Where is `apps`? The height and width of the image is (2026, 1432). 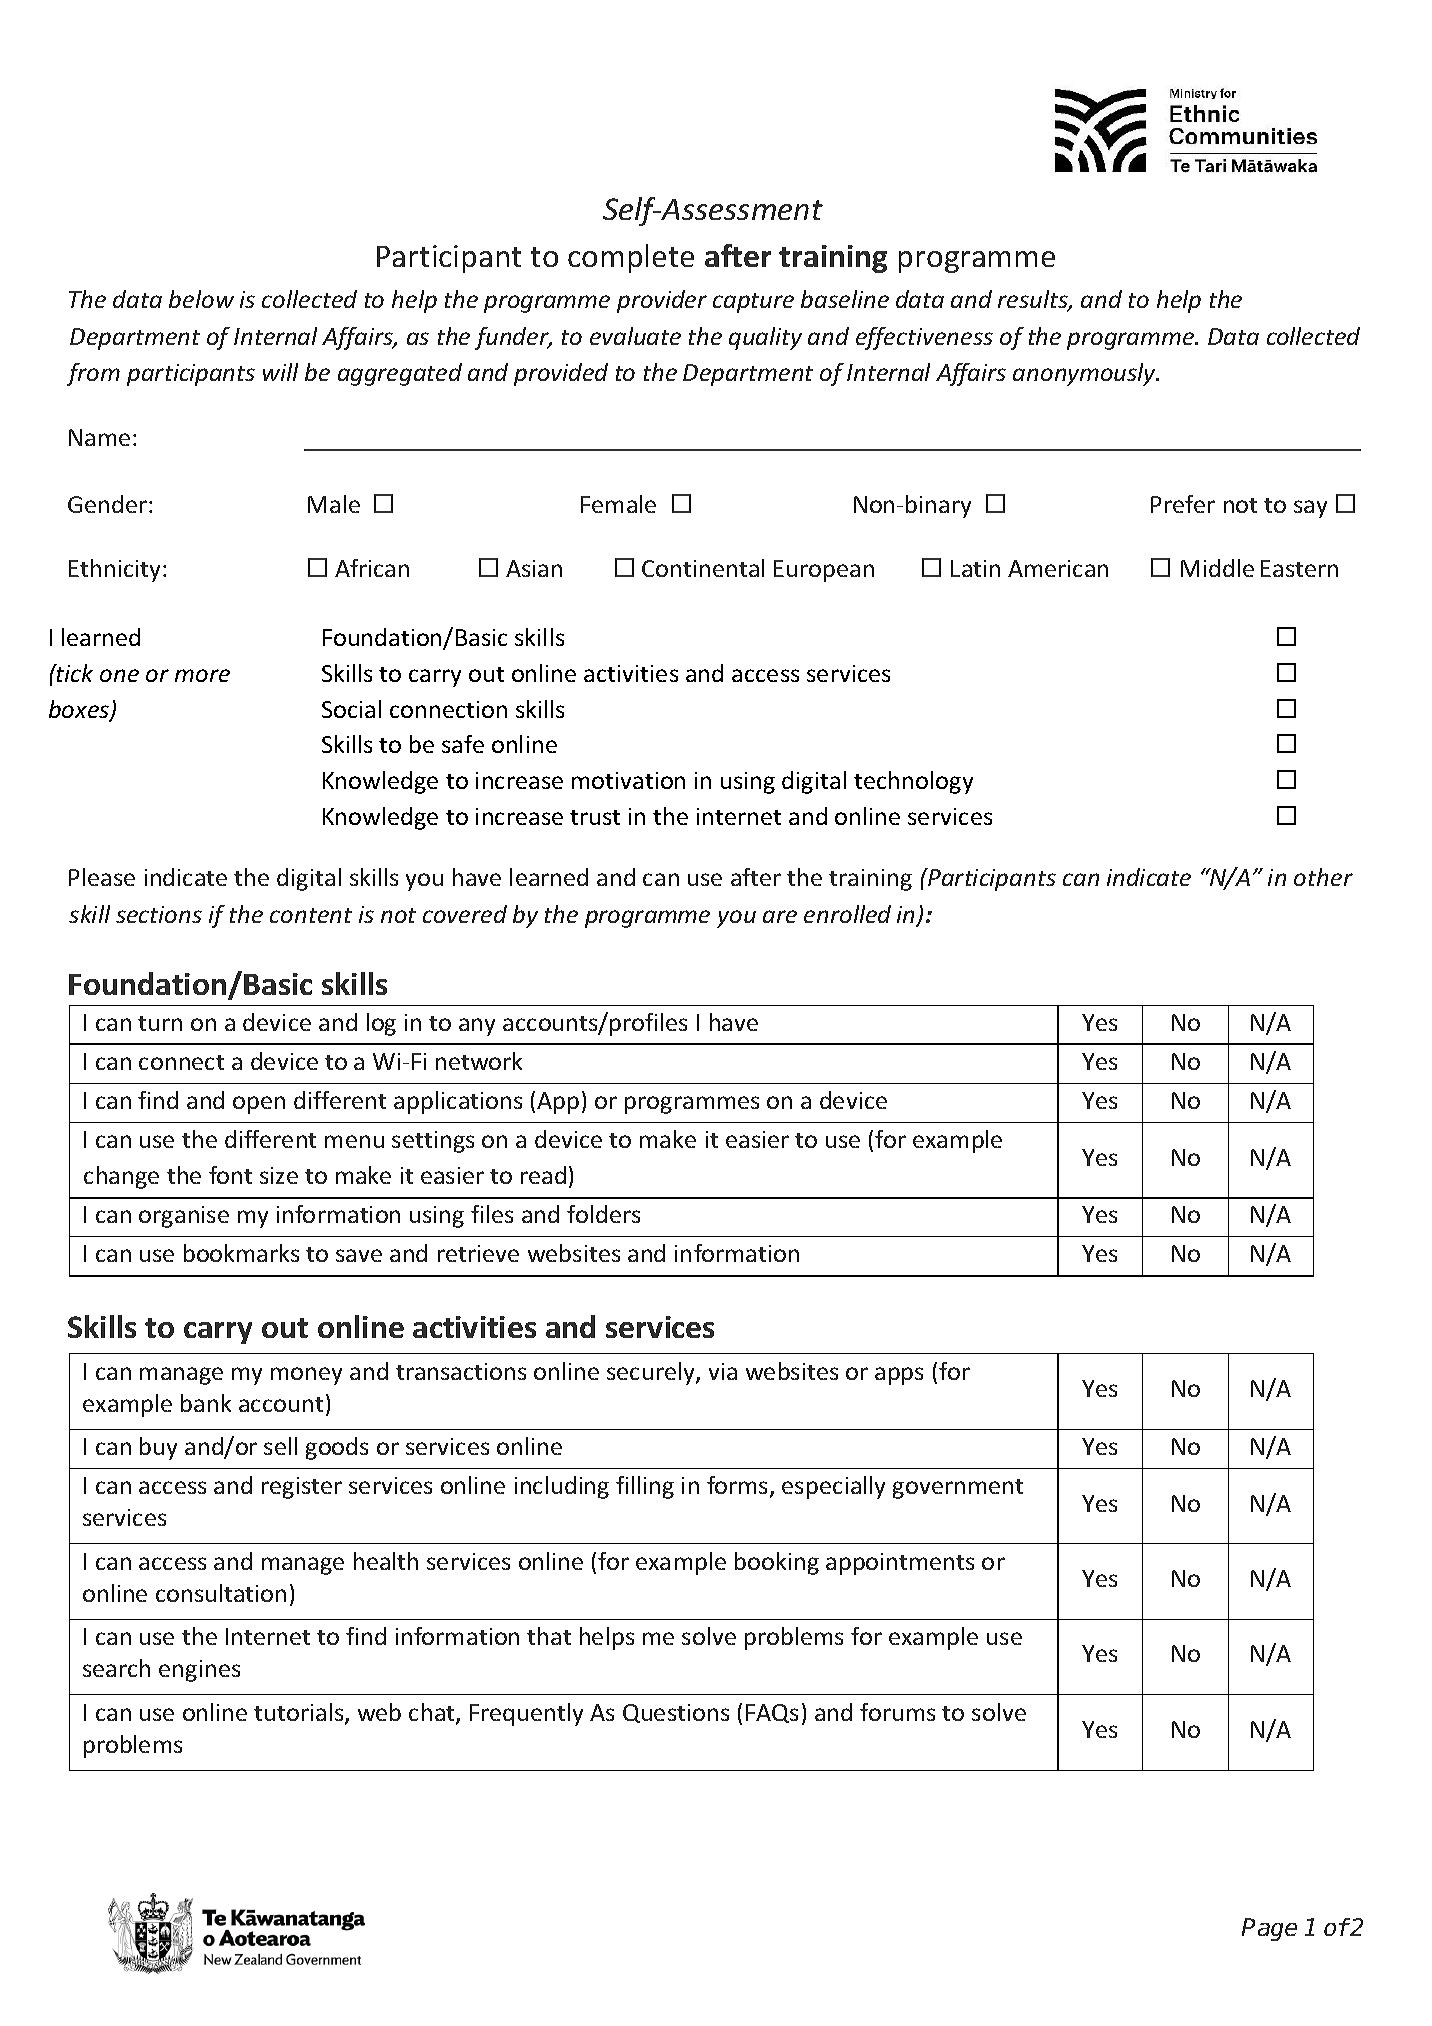
apps is located at coordinates (899, 1376).
